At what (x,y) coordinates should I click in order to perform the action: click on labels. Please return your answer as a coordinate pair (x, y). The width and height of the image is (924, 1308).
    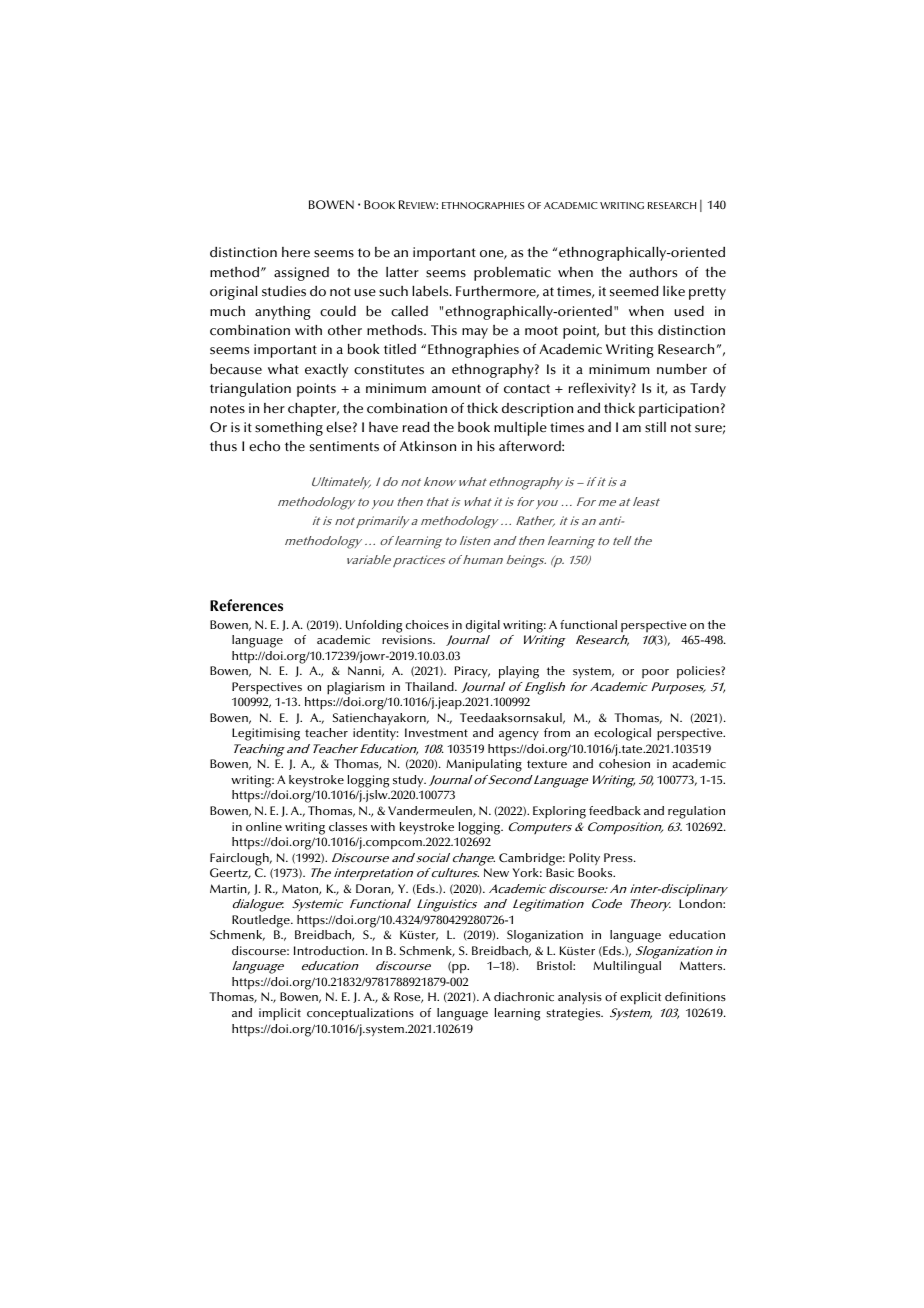
    Looking at the image, I should click on (431, 291).
